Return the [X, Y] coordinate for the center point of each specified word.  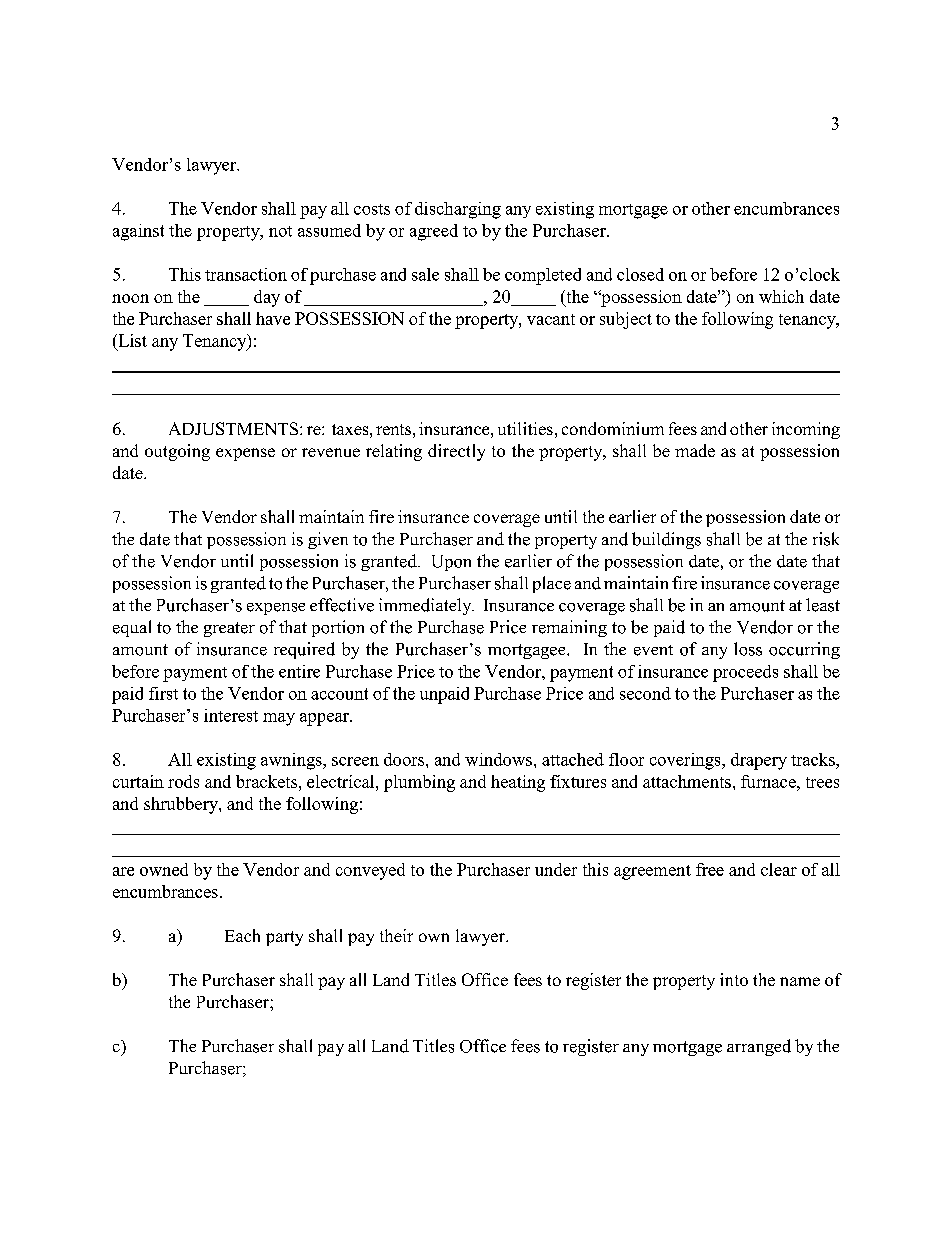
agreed [434, 232]
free [710, 869]
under [556, 869]
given [328, 540]
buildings [666, 540]
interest [231, 715]
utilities [525, 428]
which [781, 296]
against [138, 232]
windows [498, 759]
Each [242, 935]
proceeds [745, 673]
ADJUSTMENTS [235, 428]
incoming [806, 430]
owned [164, 869]
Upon [451, 563]
